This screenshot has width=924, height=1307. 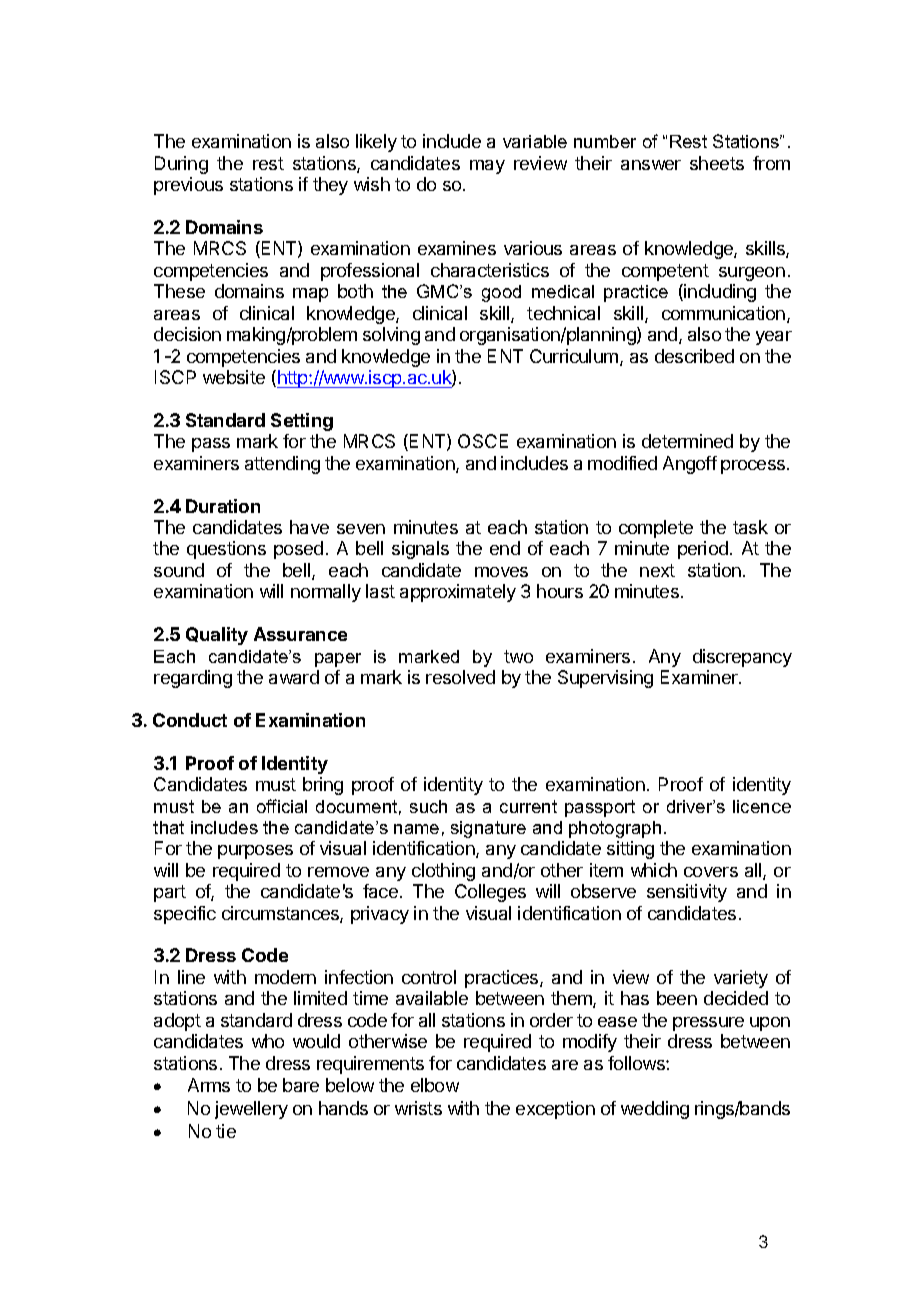 What do you see at coordinates (188, 186) in the screenshot?
I see `previous` at bounding box center [188, 186].
